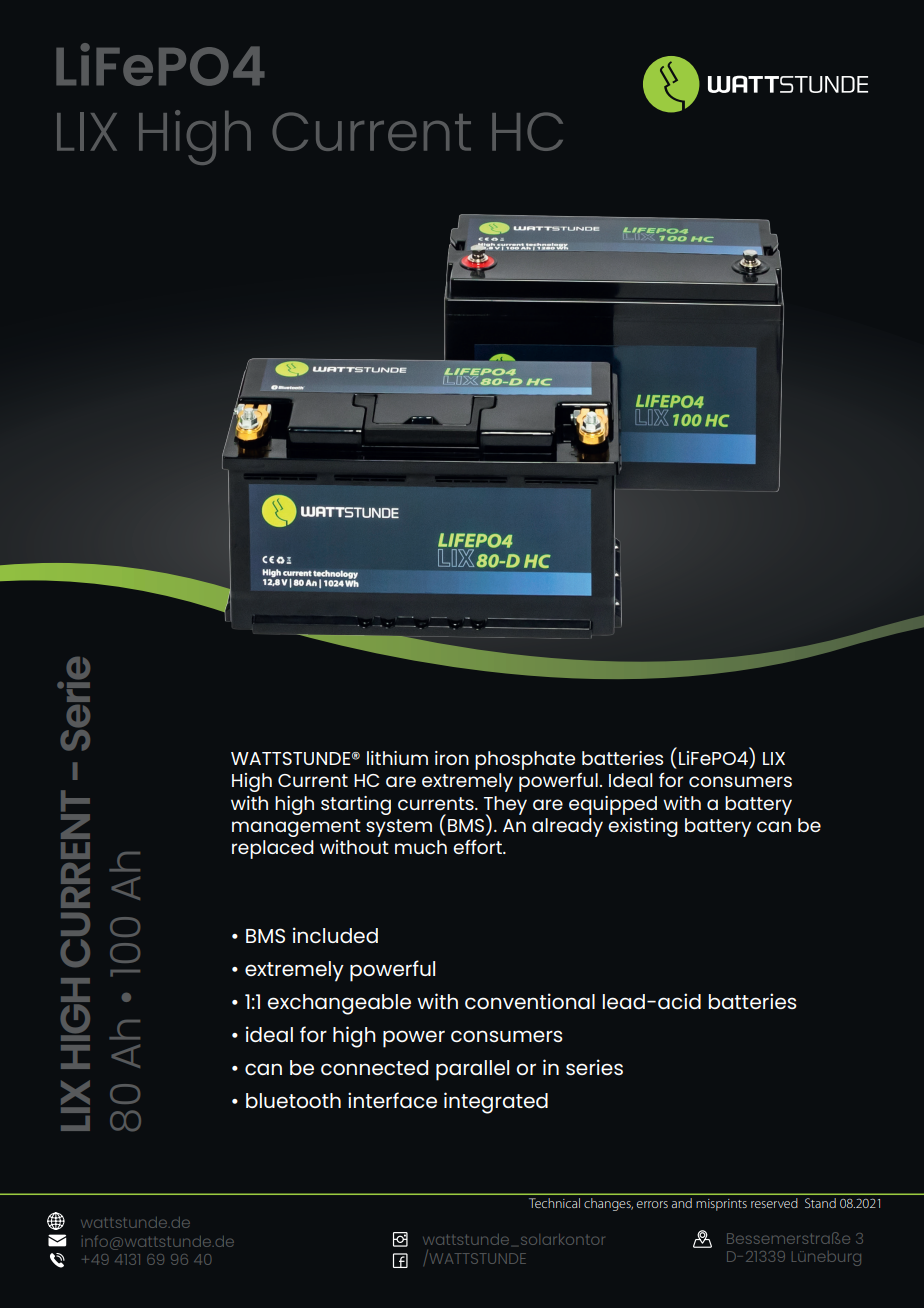  I want to click on lithium, so click(397, 758).
